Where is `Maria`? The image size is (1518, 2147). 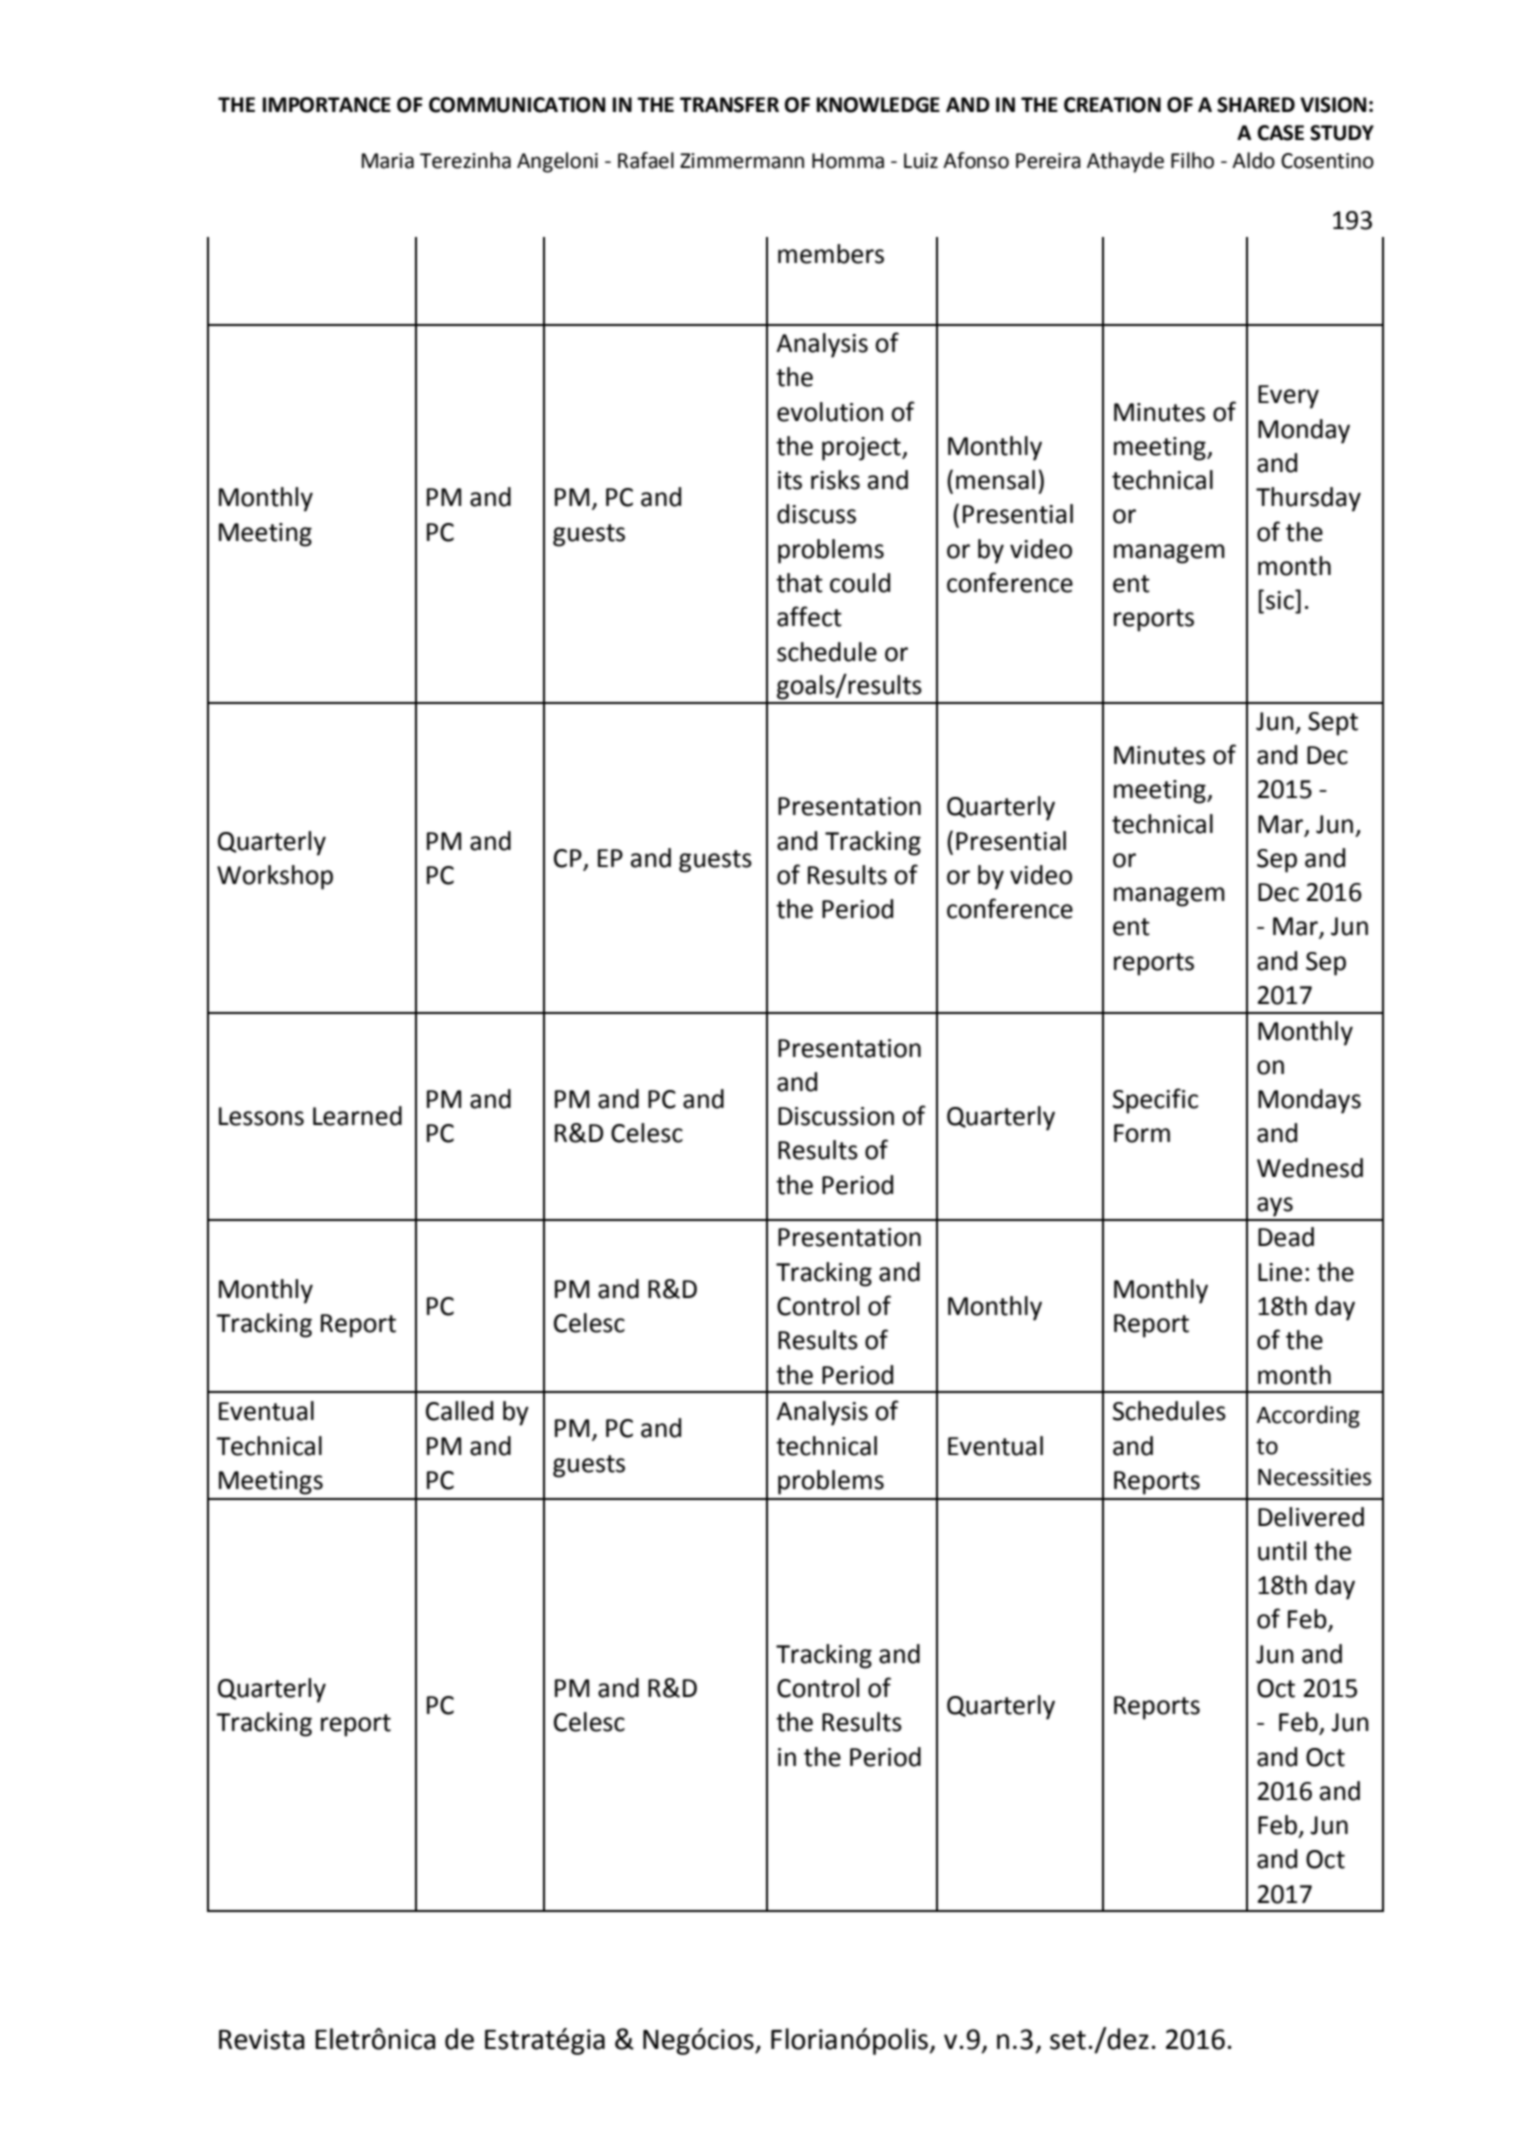 Maria is located at coordinates (388, 161).
